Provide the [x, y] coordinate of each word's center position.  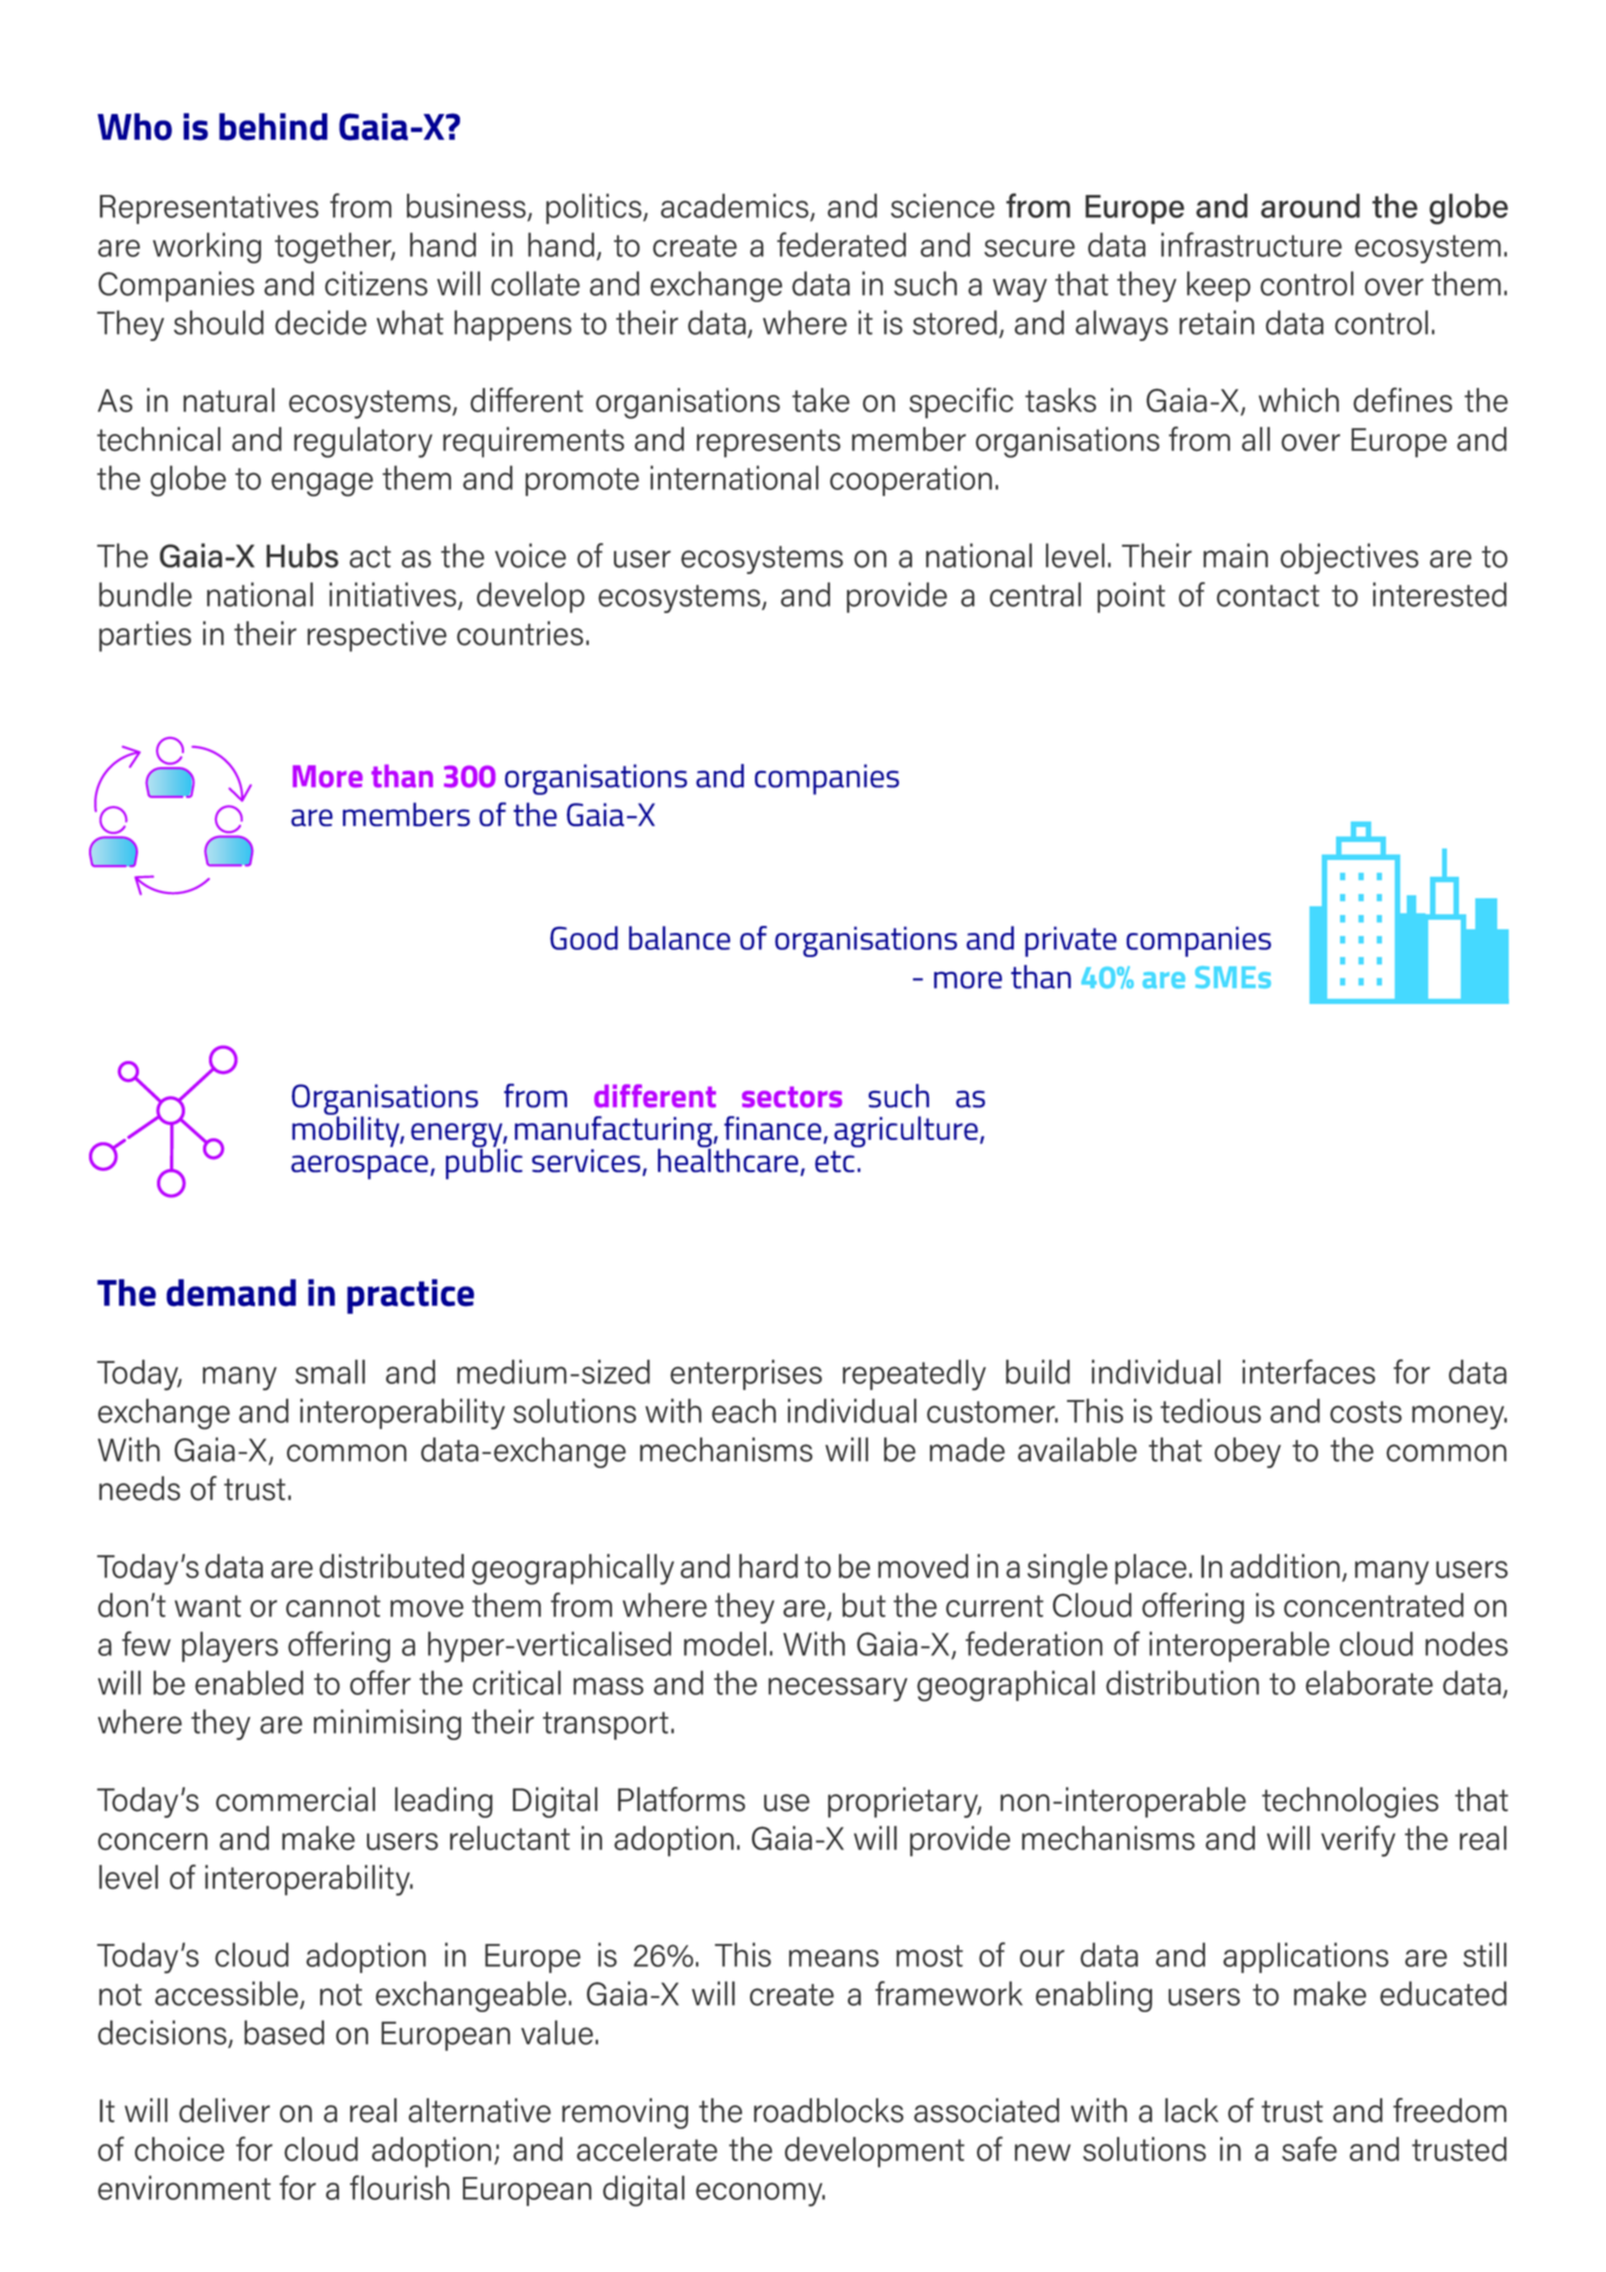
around [1310, 205]
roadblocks [829, 2110]
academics [736, 207]
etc [835, 1161]
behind [273, 127]
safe [1309, 2148]
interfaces [1308, 1371]
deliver [224, 2110]
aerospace [361, 1167]
